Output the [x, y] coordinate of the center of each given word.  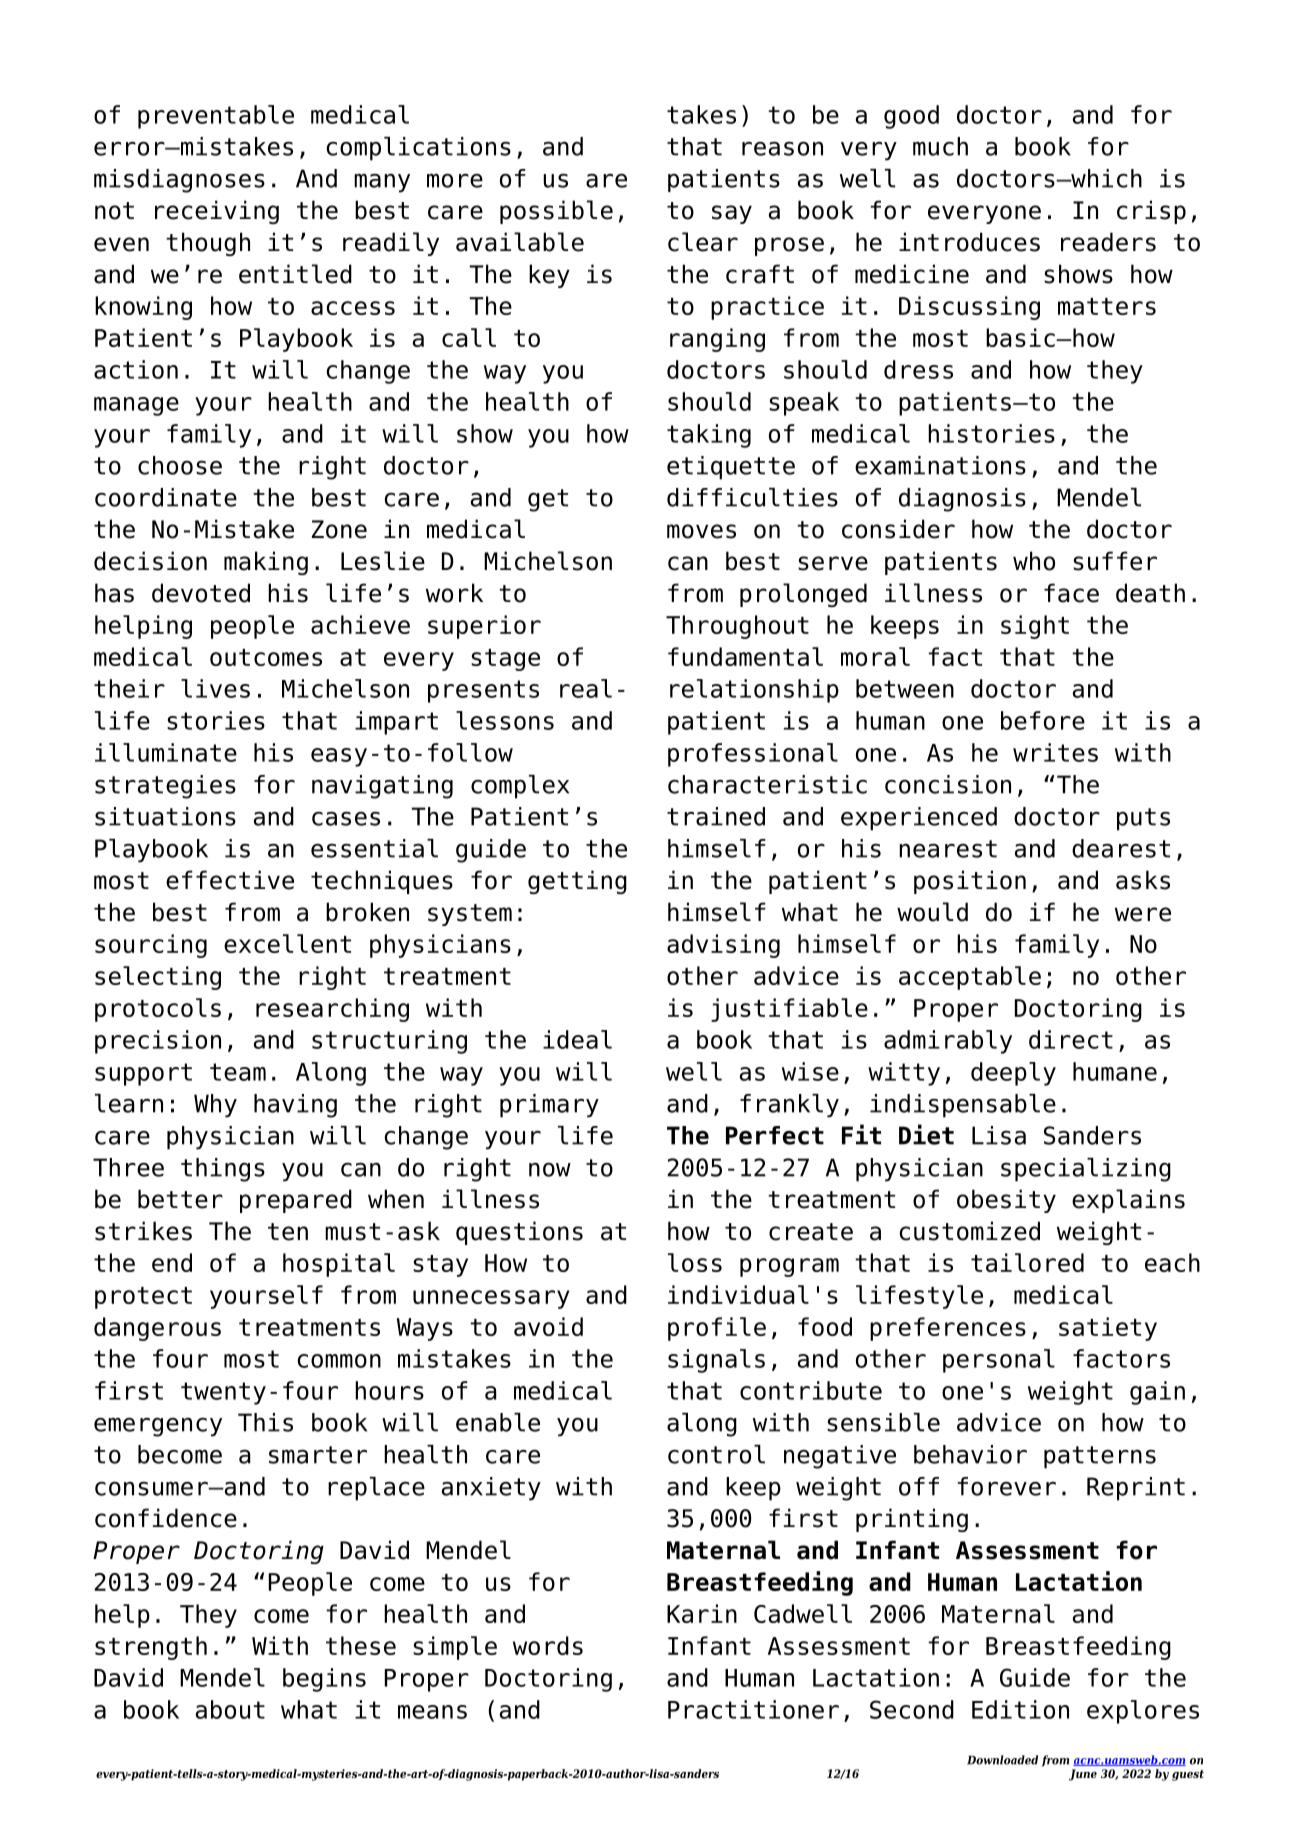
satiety [1108, 1329]
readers [1108, 242]
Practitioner [753, 1709]
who [1034, 561]
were [1143, 914]
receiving [217, 212]
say [732, 214]
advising [723, 946]
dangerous [157, 1329]
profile [717, 1329]
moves [701, 531]
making [266, 563]
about [230, 1709]
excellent [287, 943]
